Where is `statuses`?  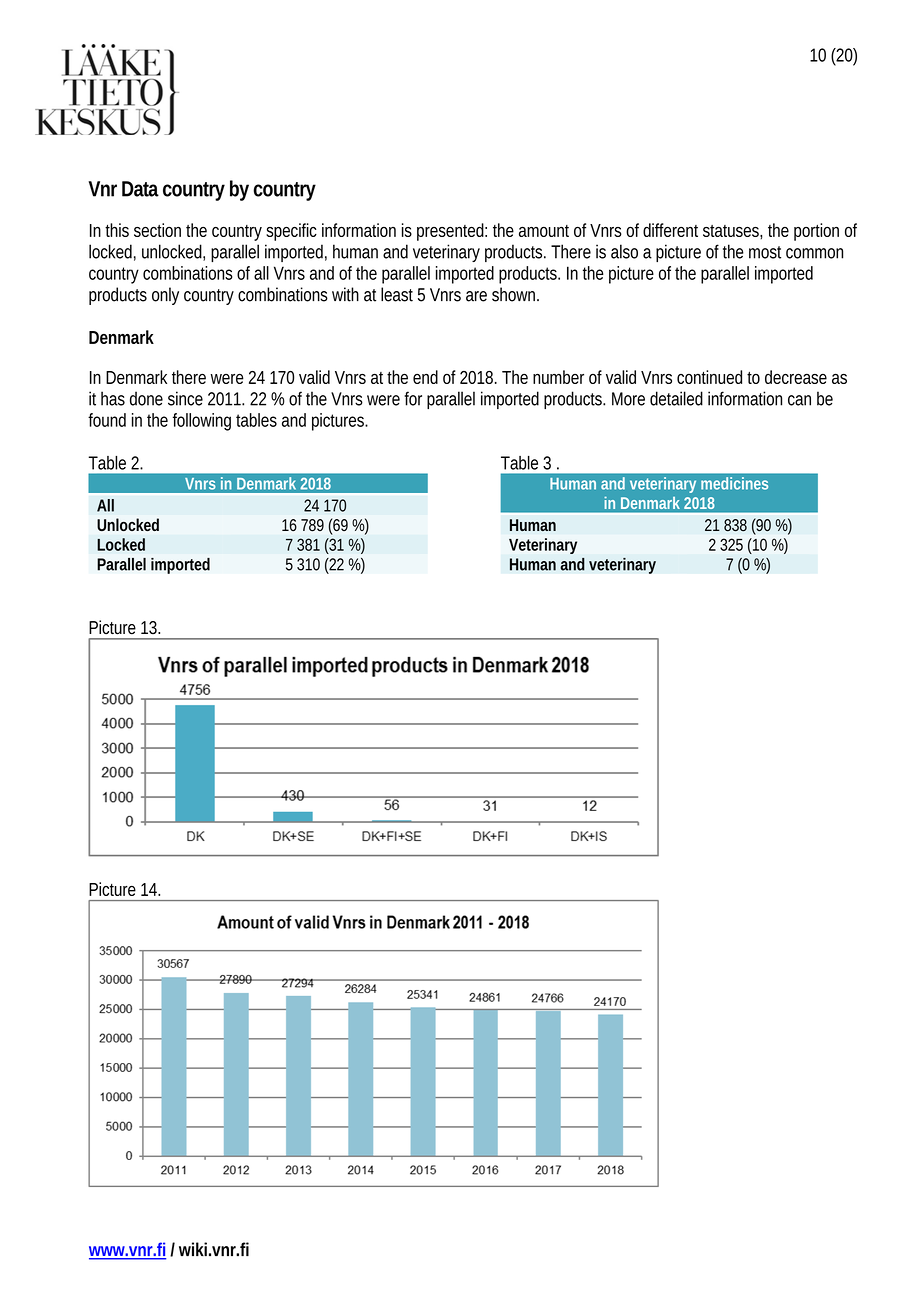 statuses is located at coordinates (731, 231).
